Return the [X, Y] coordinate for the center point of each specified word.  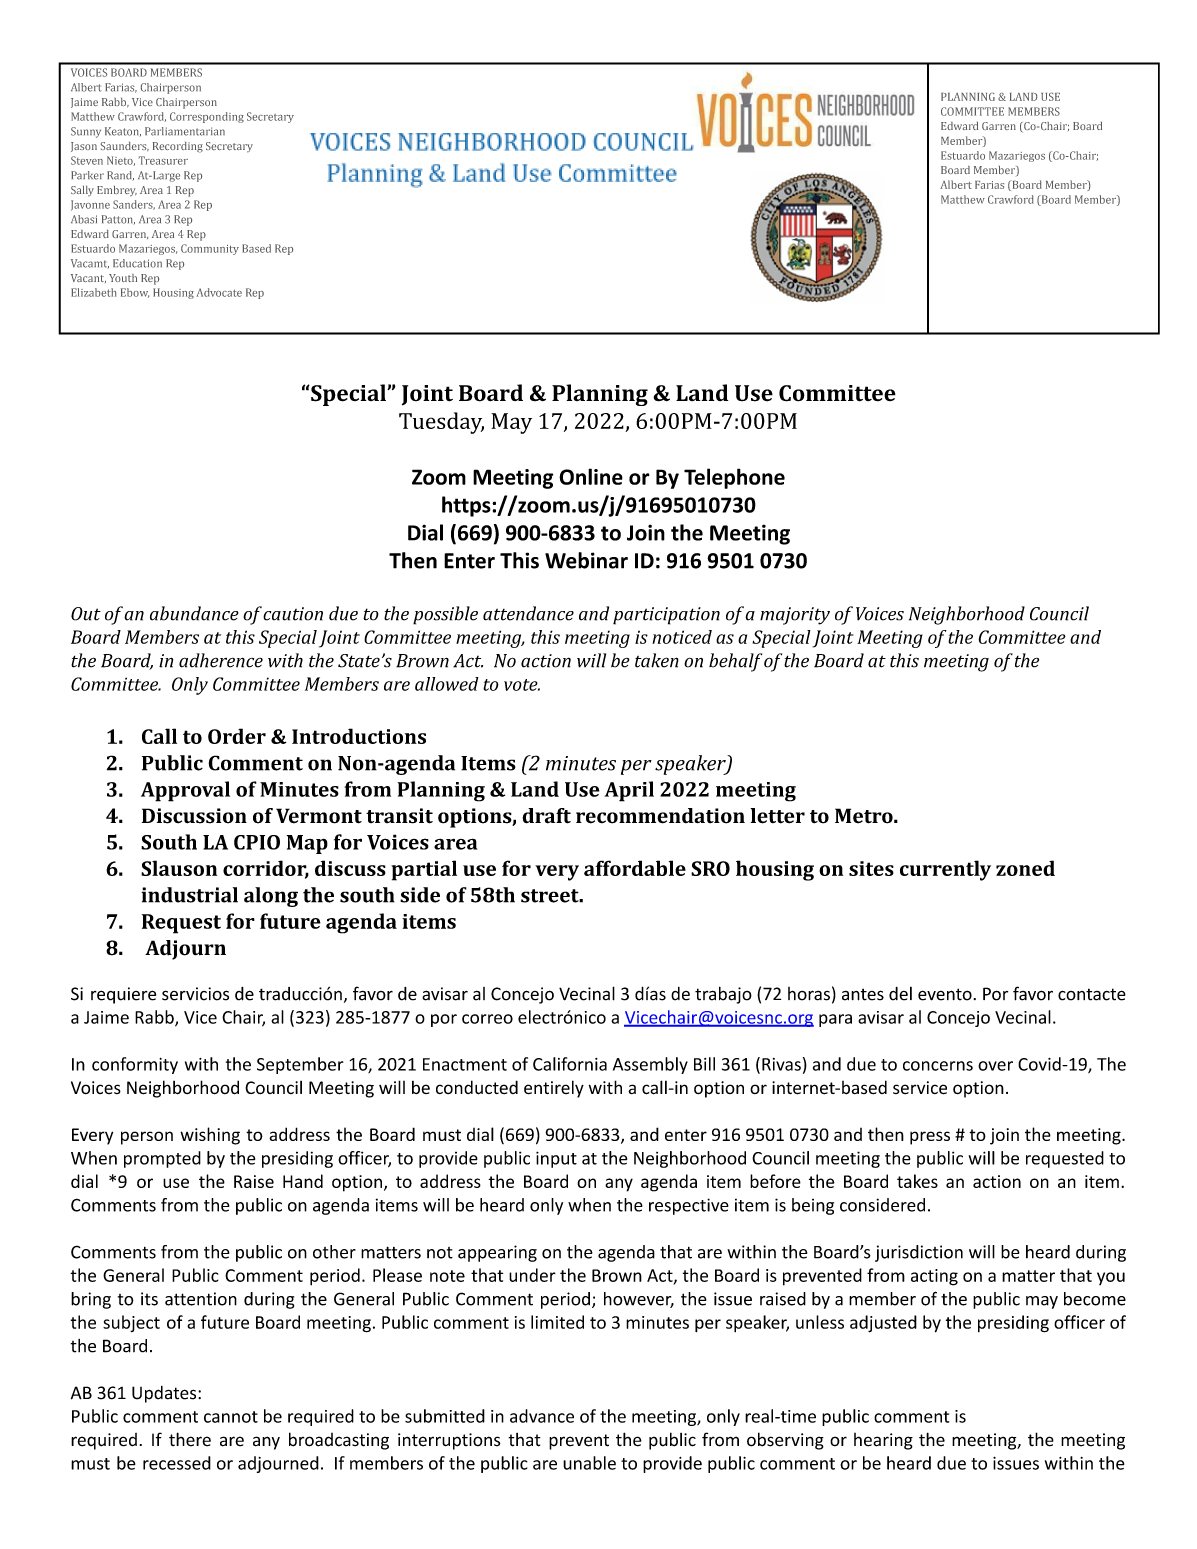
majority [795, 616]
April [629, 791]
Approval [185, 791]
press [930, 1138]
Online [591, 476]
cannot [231, 1417]
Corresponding [207, 117]
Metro [865, 816]
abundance [194, 613]
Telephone [734, 478]
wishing [210, 1136]
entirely [554, 1089]
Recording [178, 147]
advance [542, 1416]
